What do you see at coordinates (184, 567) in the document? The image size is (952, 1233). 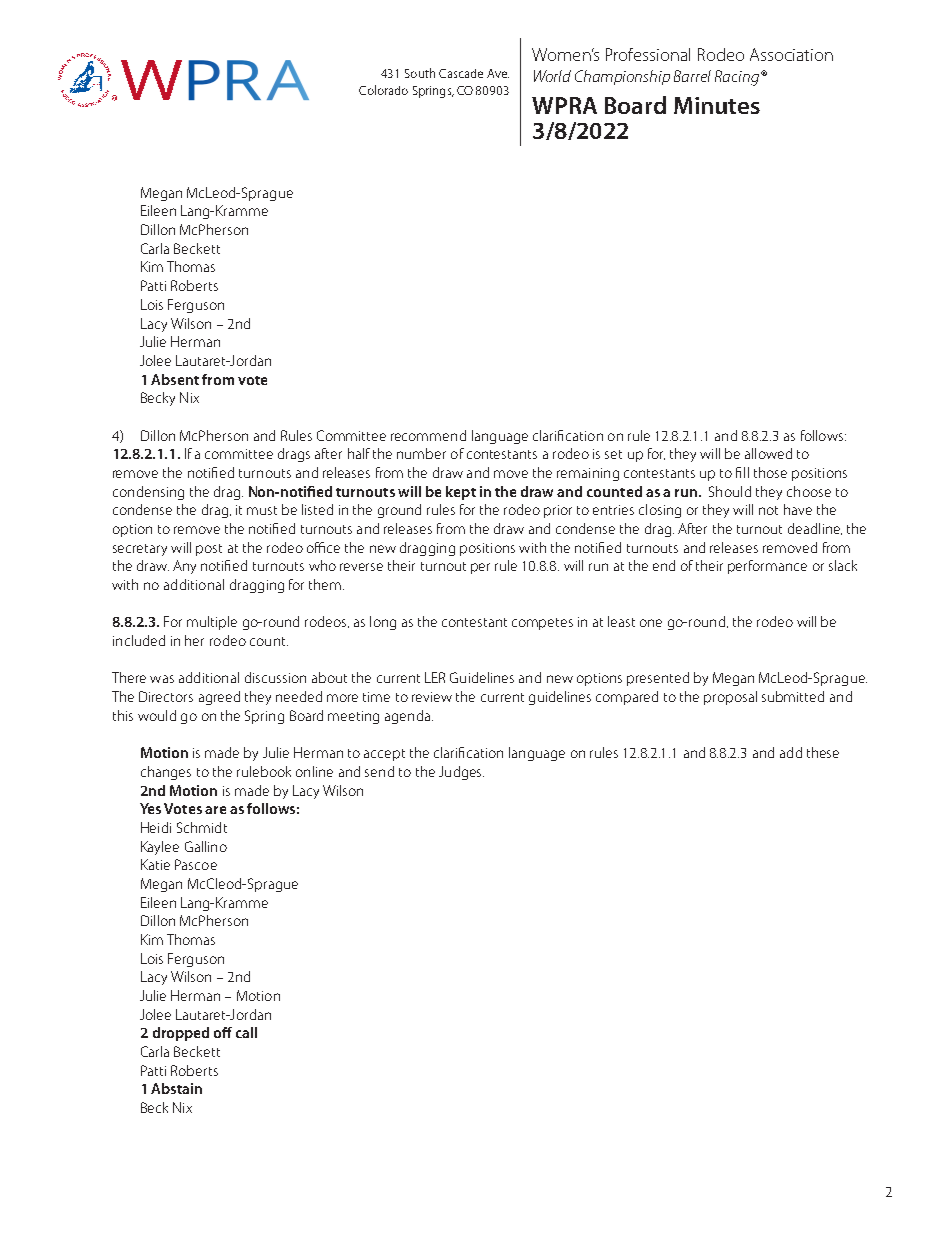 I see `Any` at bounding box center [184, 567].
